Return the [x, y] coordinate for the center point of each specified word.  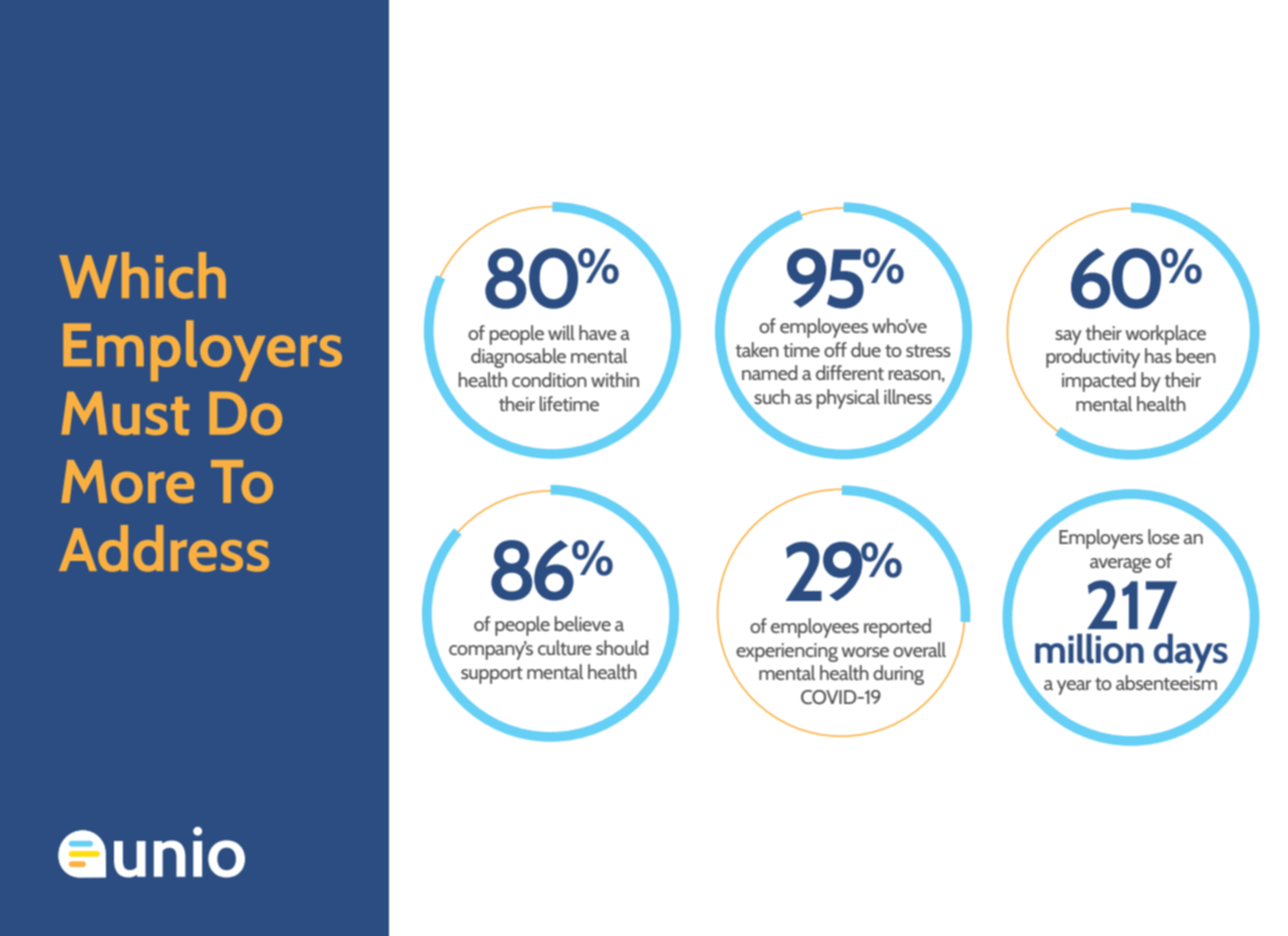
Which [142, 275]
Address [164, 548]
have [598, 332]
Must [125, 413]
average [1120, 565]
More [127, 481]
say [1068, 337]
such [772, 396]
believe [583, 623]
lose [1164, 536]
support [492, 675]
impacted [1099, 382]
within [615, 379]
